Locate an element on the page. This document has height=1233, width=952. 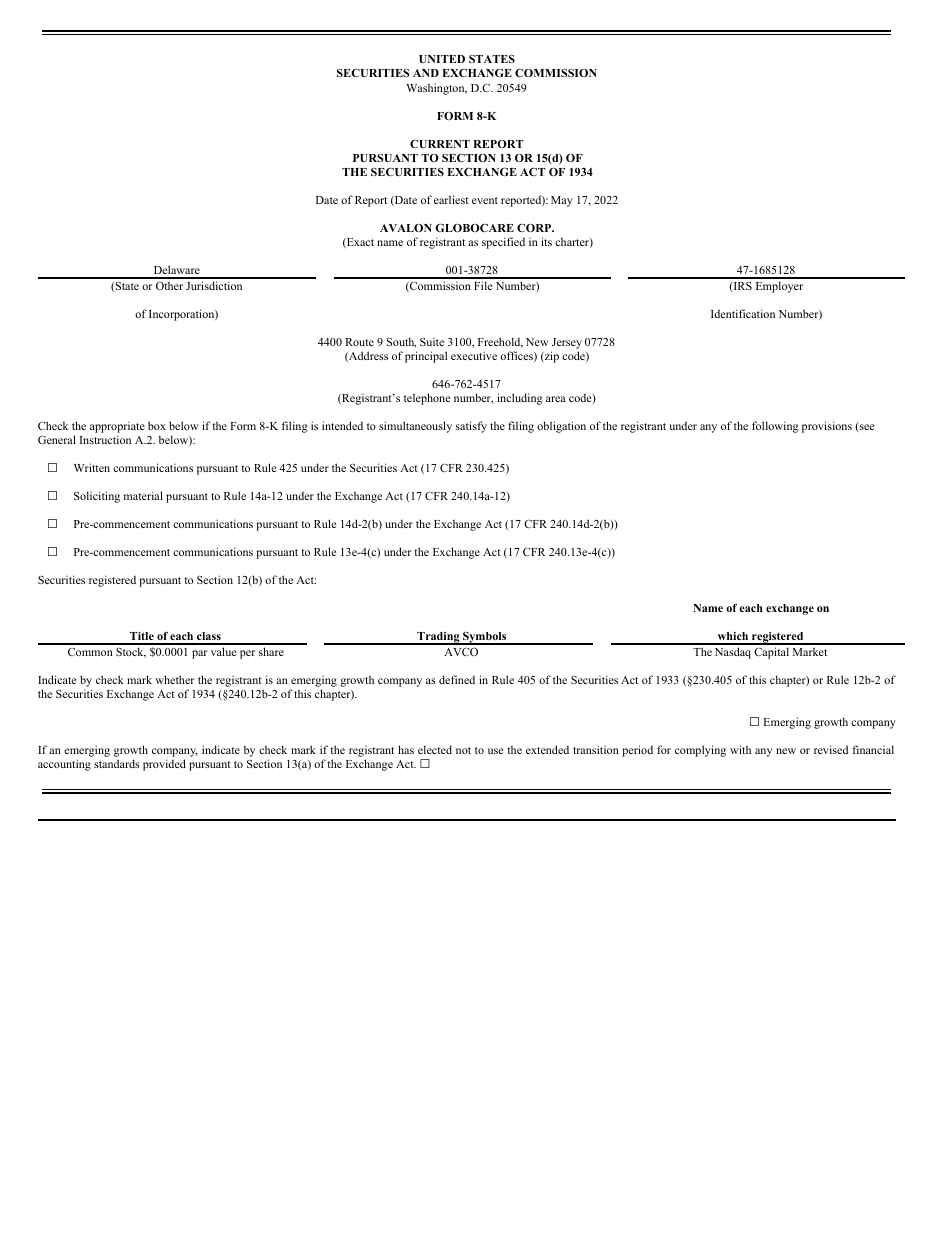
Washington is located at coordinates (436, 89).
